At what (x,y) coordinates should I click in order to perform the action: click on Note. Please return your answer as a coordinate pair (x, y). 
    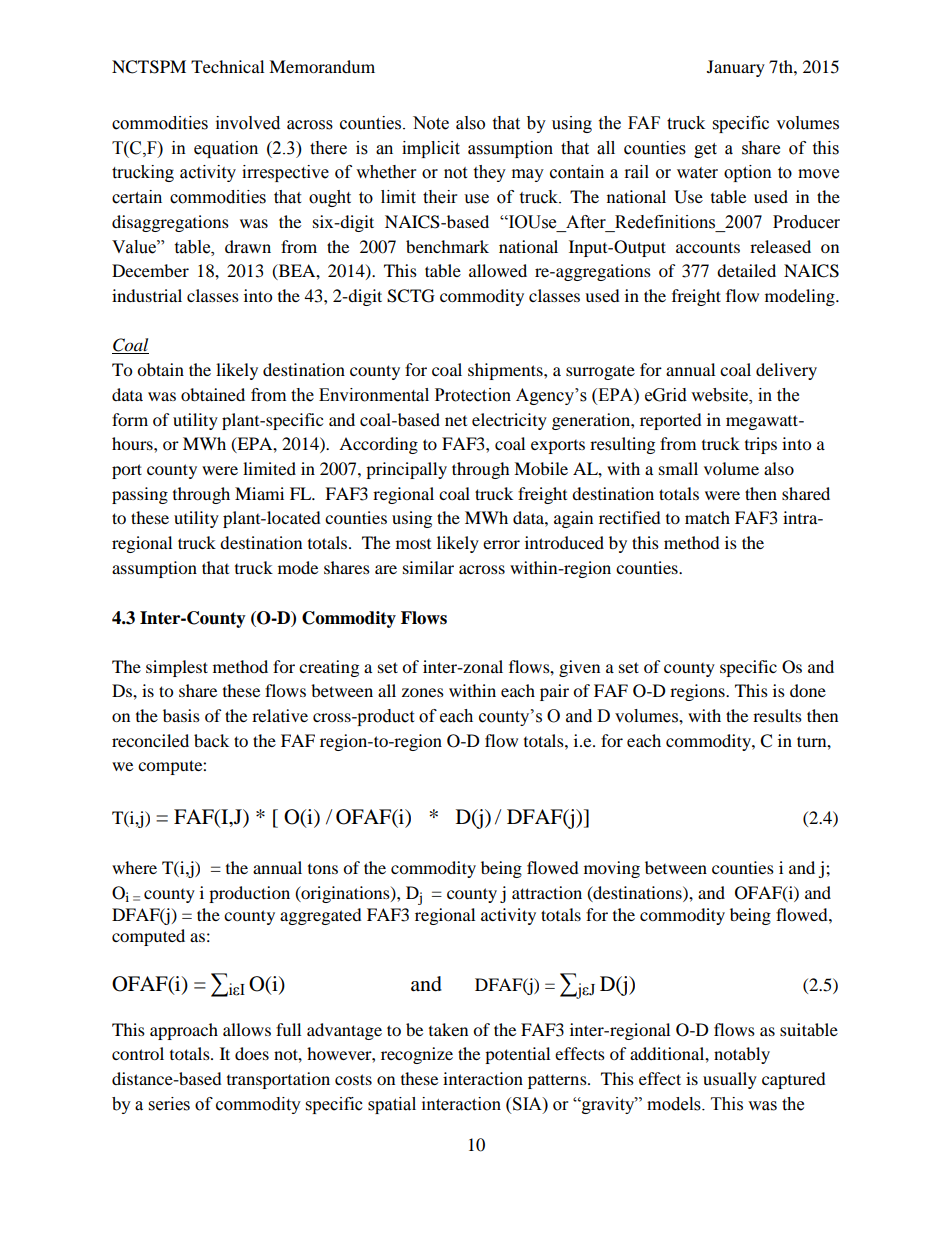
    Looking at the image, I should click on (431, 123).
